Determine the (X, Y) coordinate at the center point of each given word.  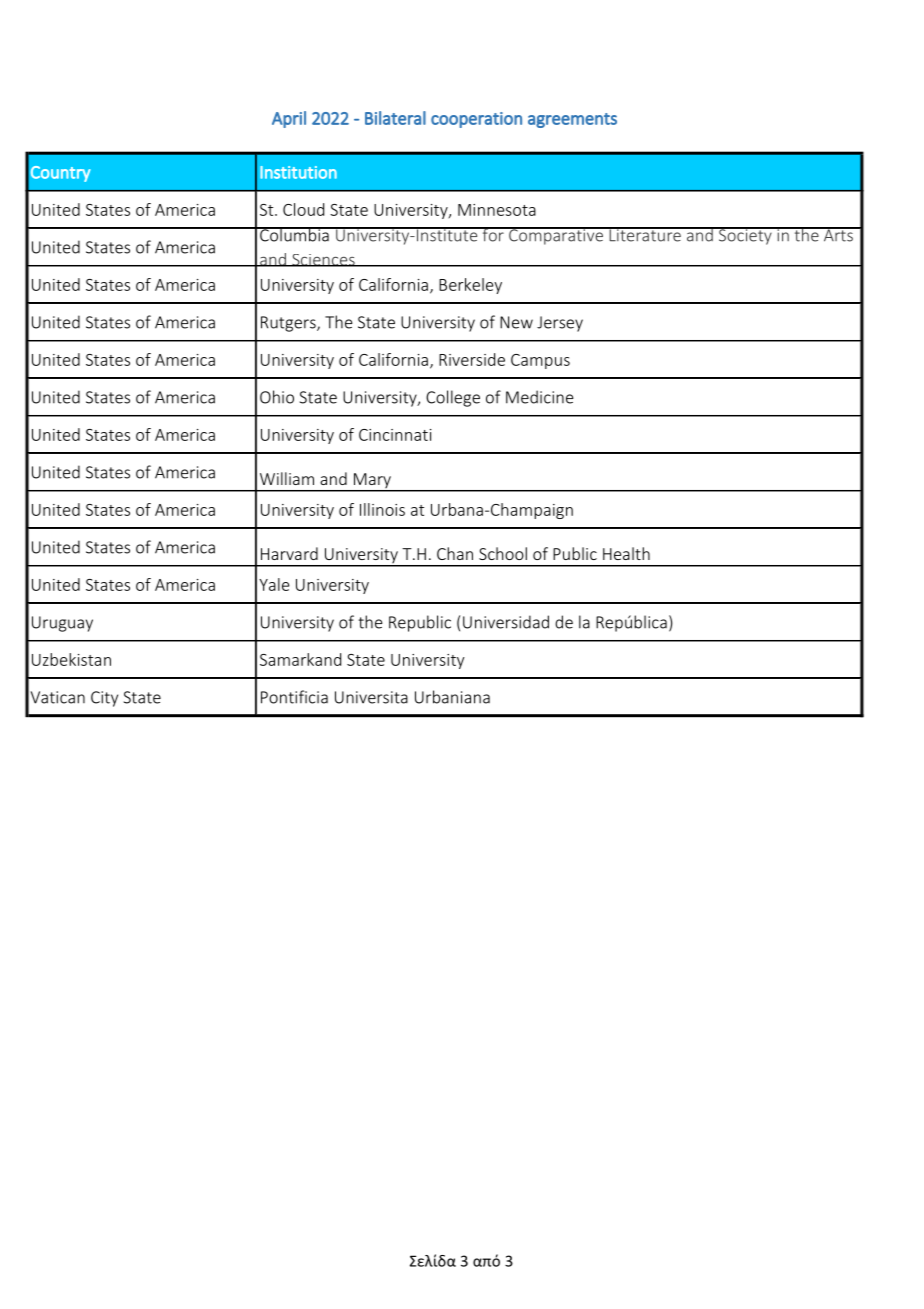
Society (745, 236)
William (287, 478)
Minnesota (497, 210)
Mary (372, 482)
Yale (274, 584)
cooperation (476, 120)
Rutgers (289, 324)
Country (60, 174)
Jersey (560, 324)
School (503, 553)
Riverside (472, 359)
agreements (572, 120)
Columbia (294, 234)
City (104, 699)
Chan (455, 553)
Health (626, 553)
